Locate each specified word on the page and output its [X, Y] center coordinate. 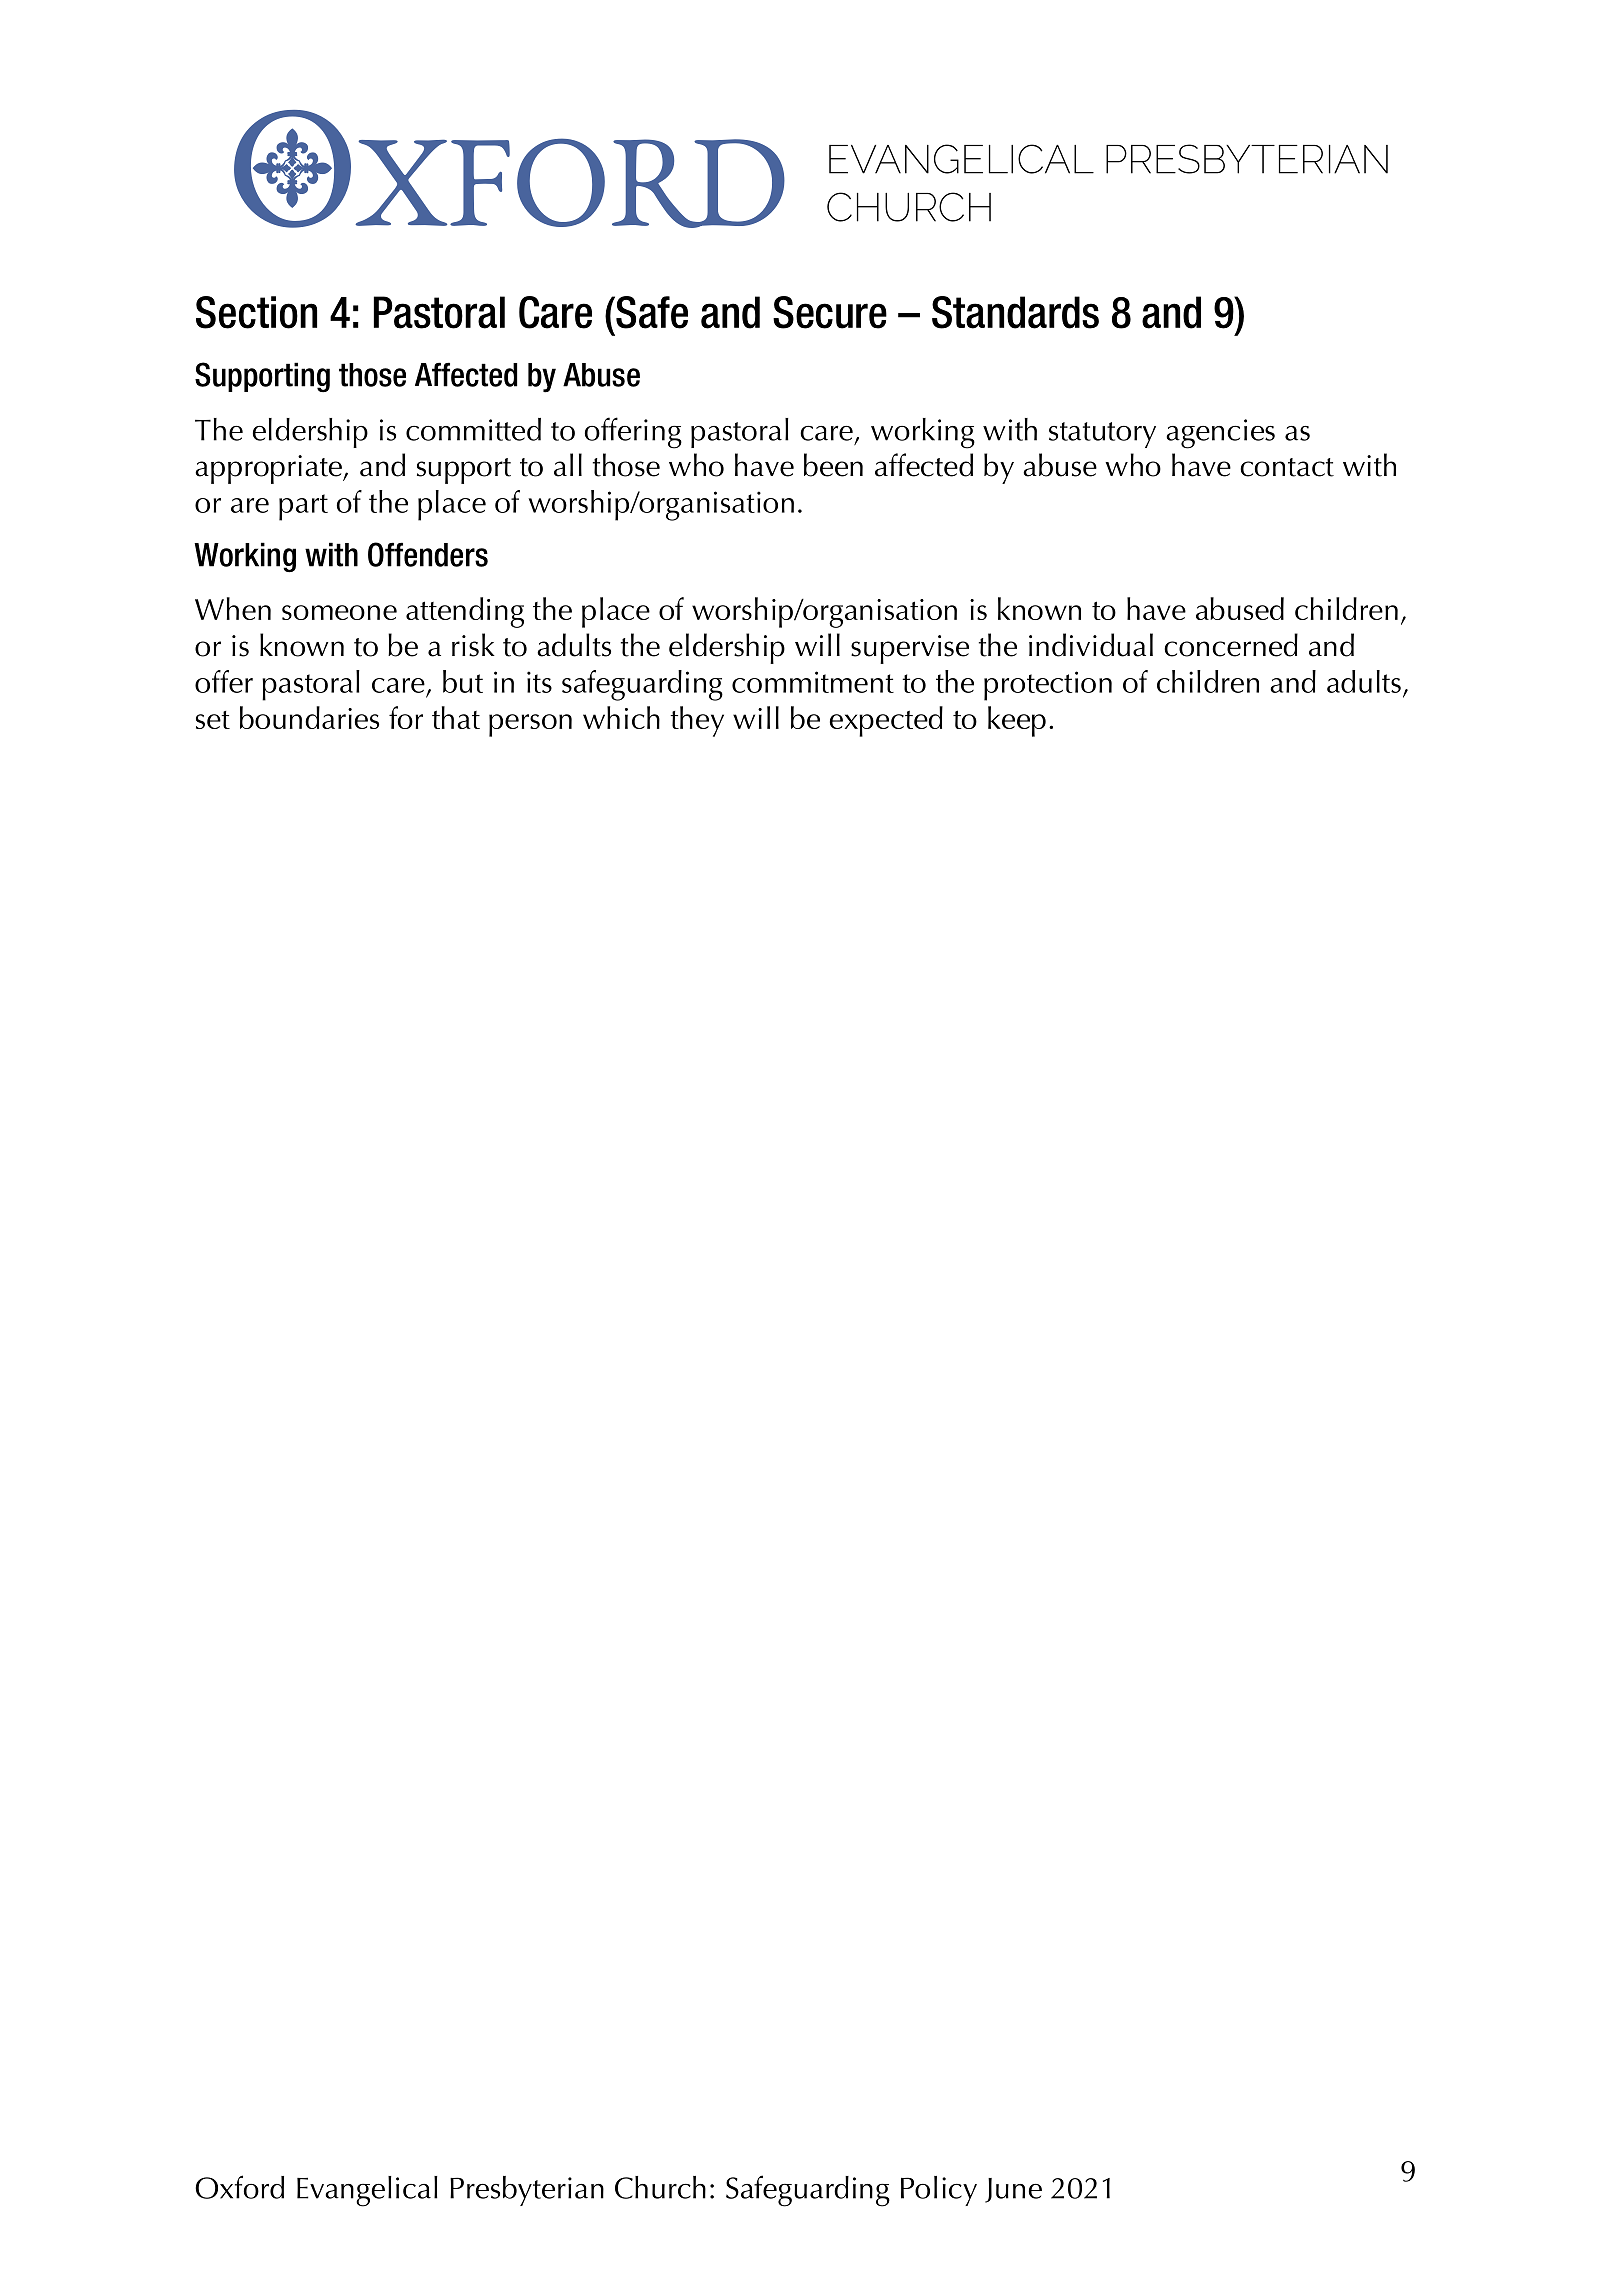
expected [886, 721]
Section [256, 312]
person [530, 725]
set [213, 720]
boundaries [309, 717]
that [456, 717]
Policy [939, 2191]
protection [1048, 686]
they [697, 721]
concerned [1231, 645]
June [1013, 2190]
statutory [1102, 435]
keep [1017, 721]
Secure [830, 312]
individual [1091, 645]
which [621, 717]
